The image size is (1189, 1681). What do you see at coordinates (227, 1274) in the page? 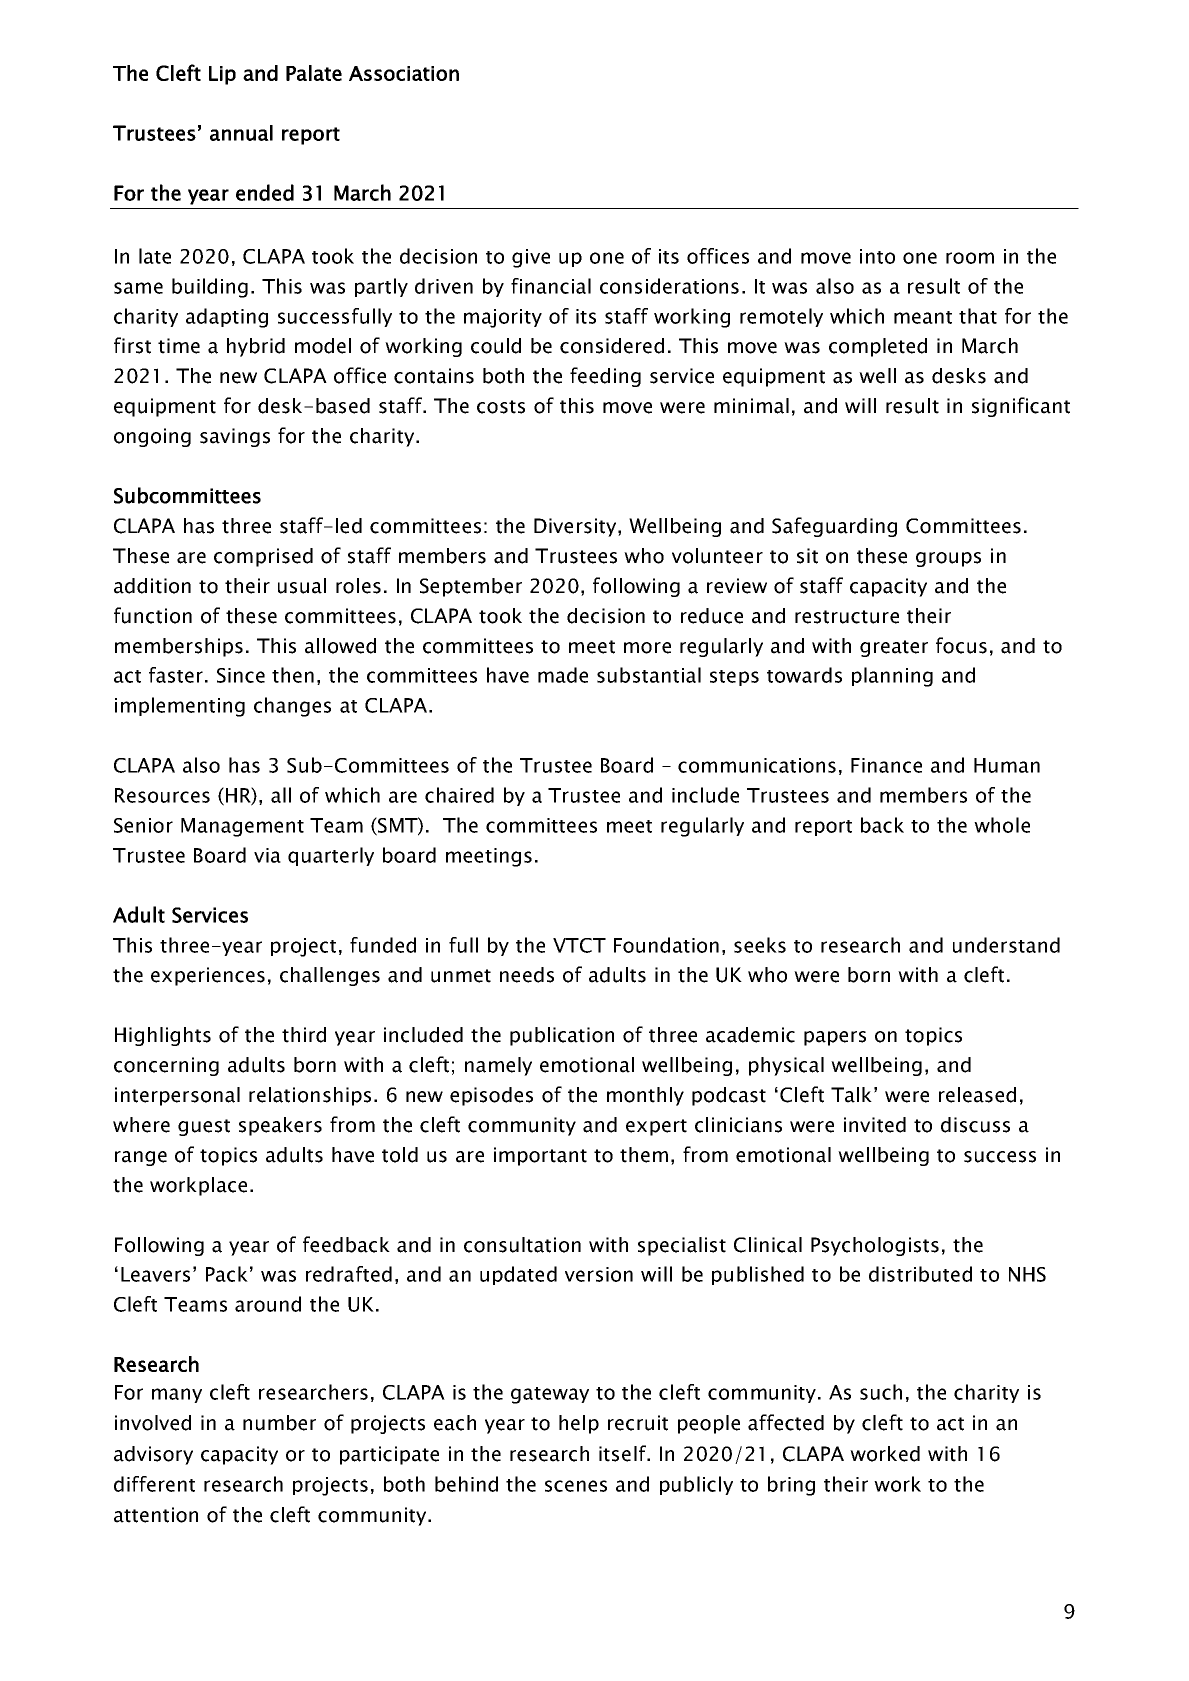
I see `Pack` at bounding box center [227, 1274].
